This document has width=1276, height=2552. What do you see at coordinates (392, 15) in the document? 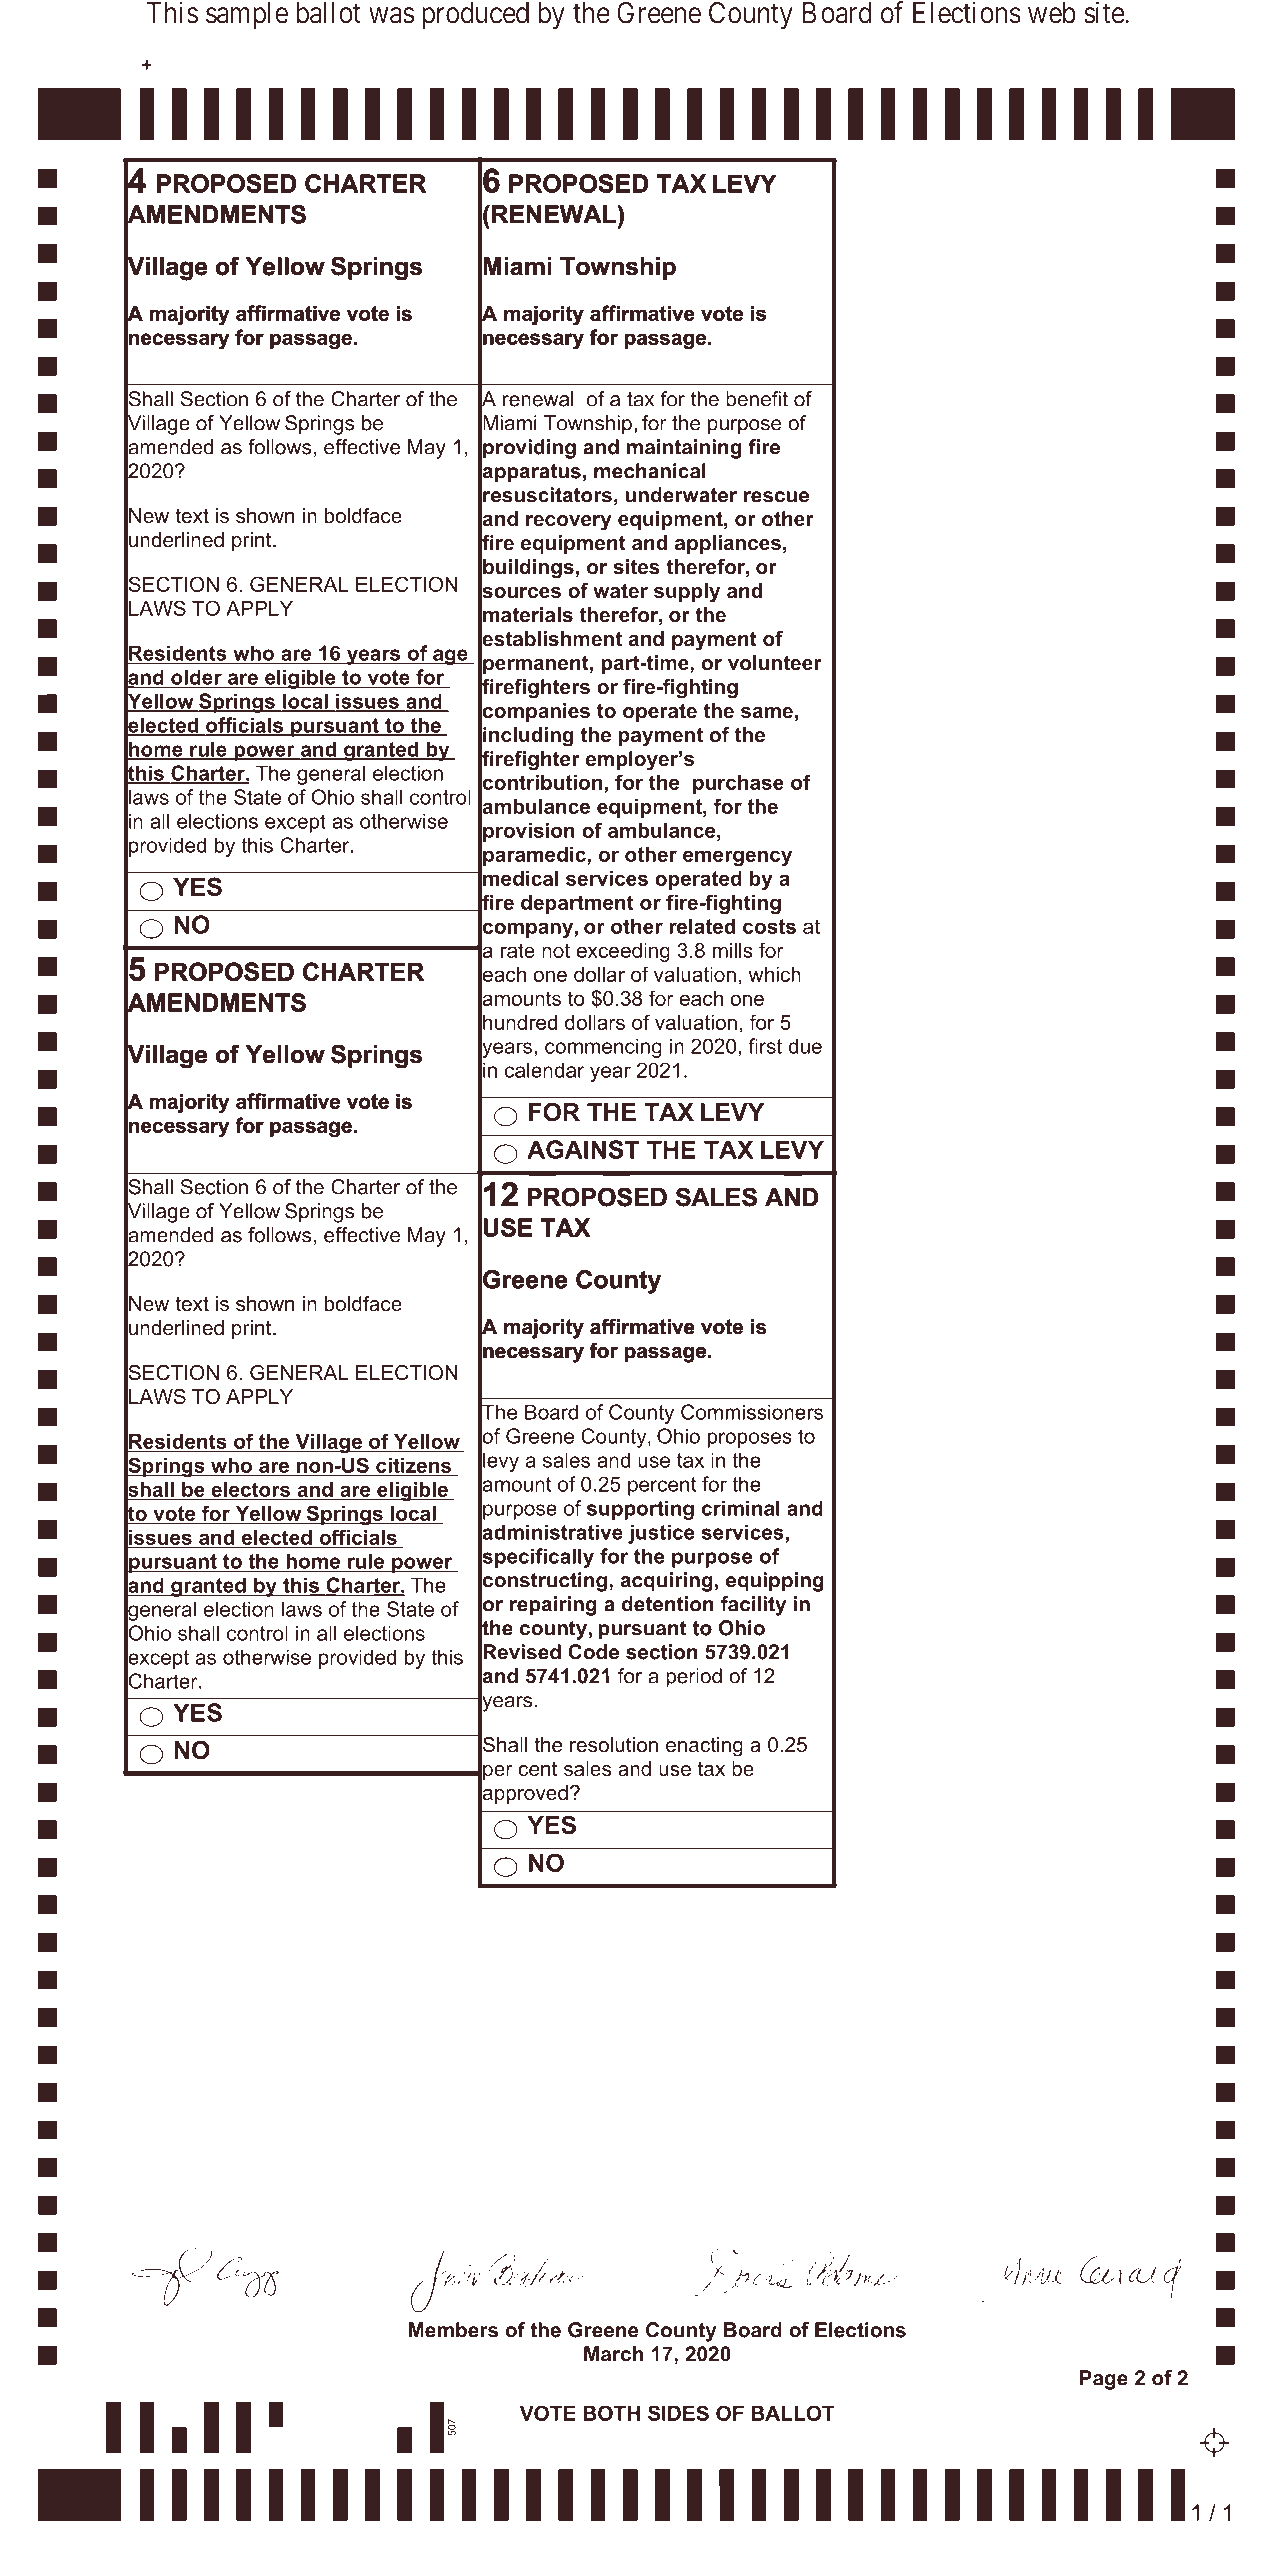
I see `was` at bounding box center [392, 15].
